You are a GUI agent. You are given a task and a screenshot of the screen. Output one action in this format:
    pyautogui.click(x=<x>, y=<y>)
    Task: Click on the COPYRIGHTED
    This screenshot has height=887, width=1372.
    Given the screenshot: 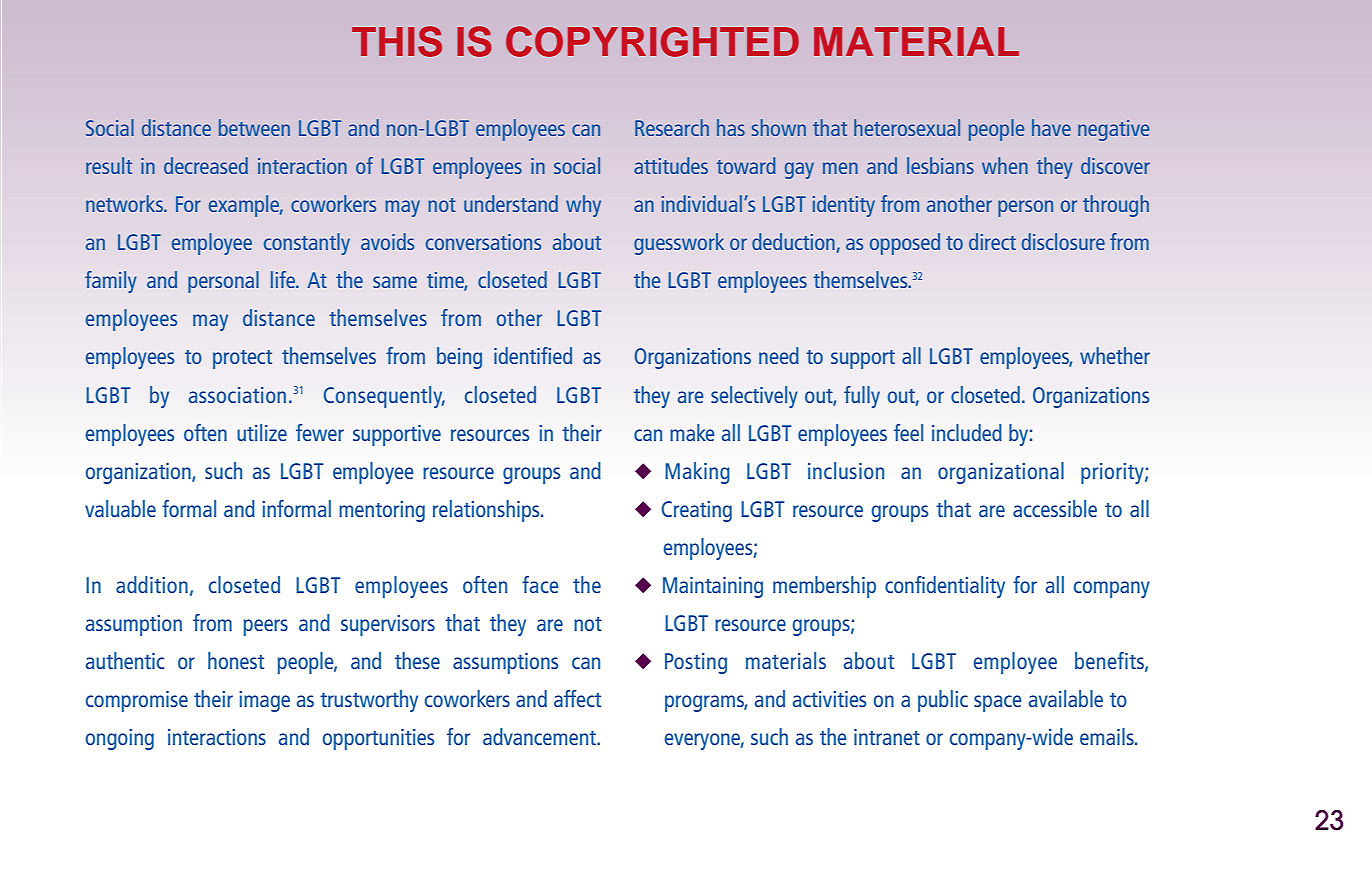 What is the action you would take?
    pyautogui.click(x=652, y=41)
